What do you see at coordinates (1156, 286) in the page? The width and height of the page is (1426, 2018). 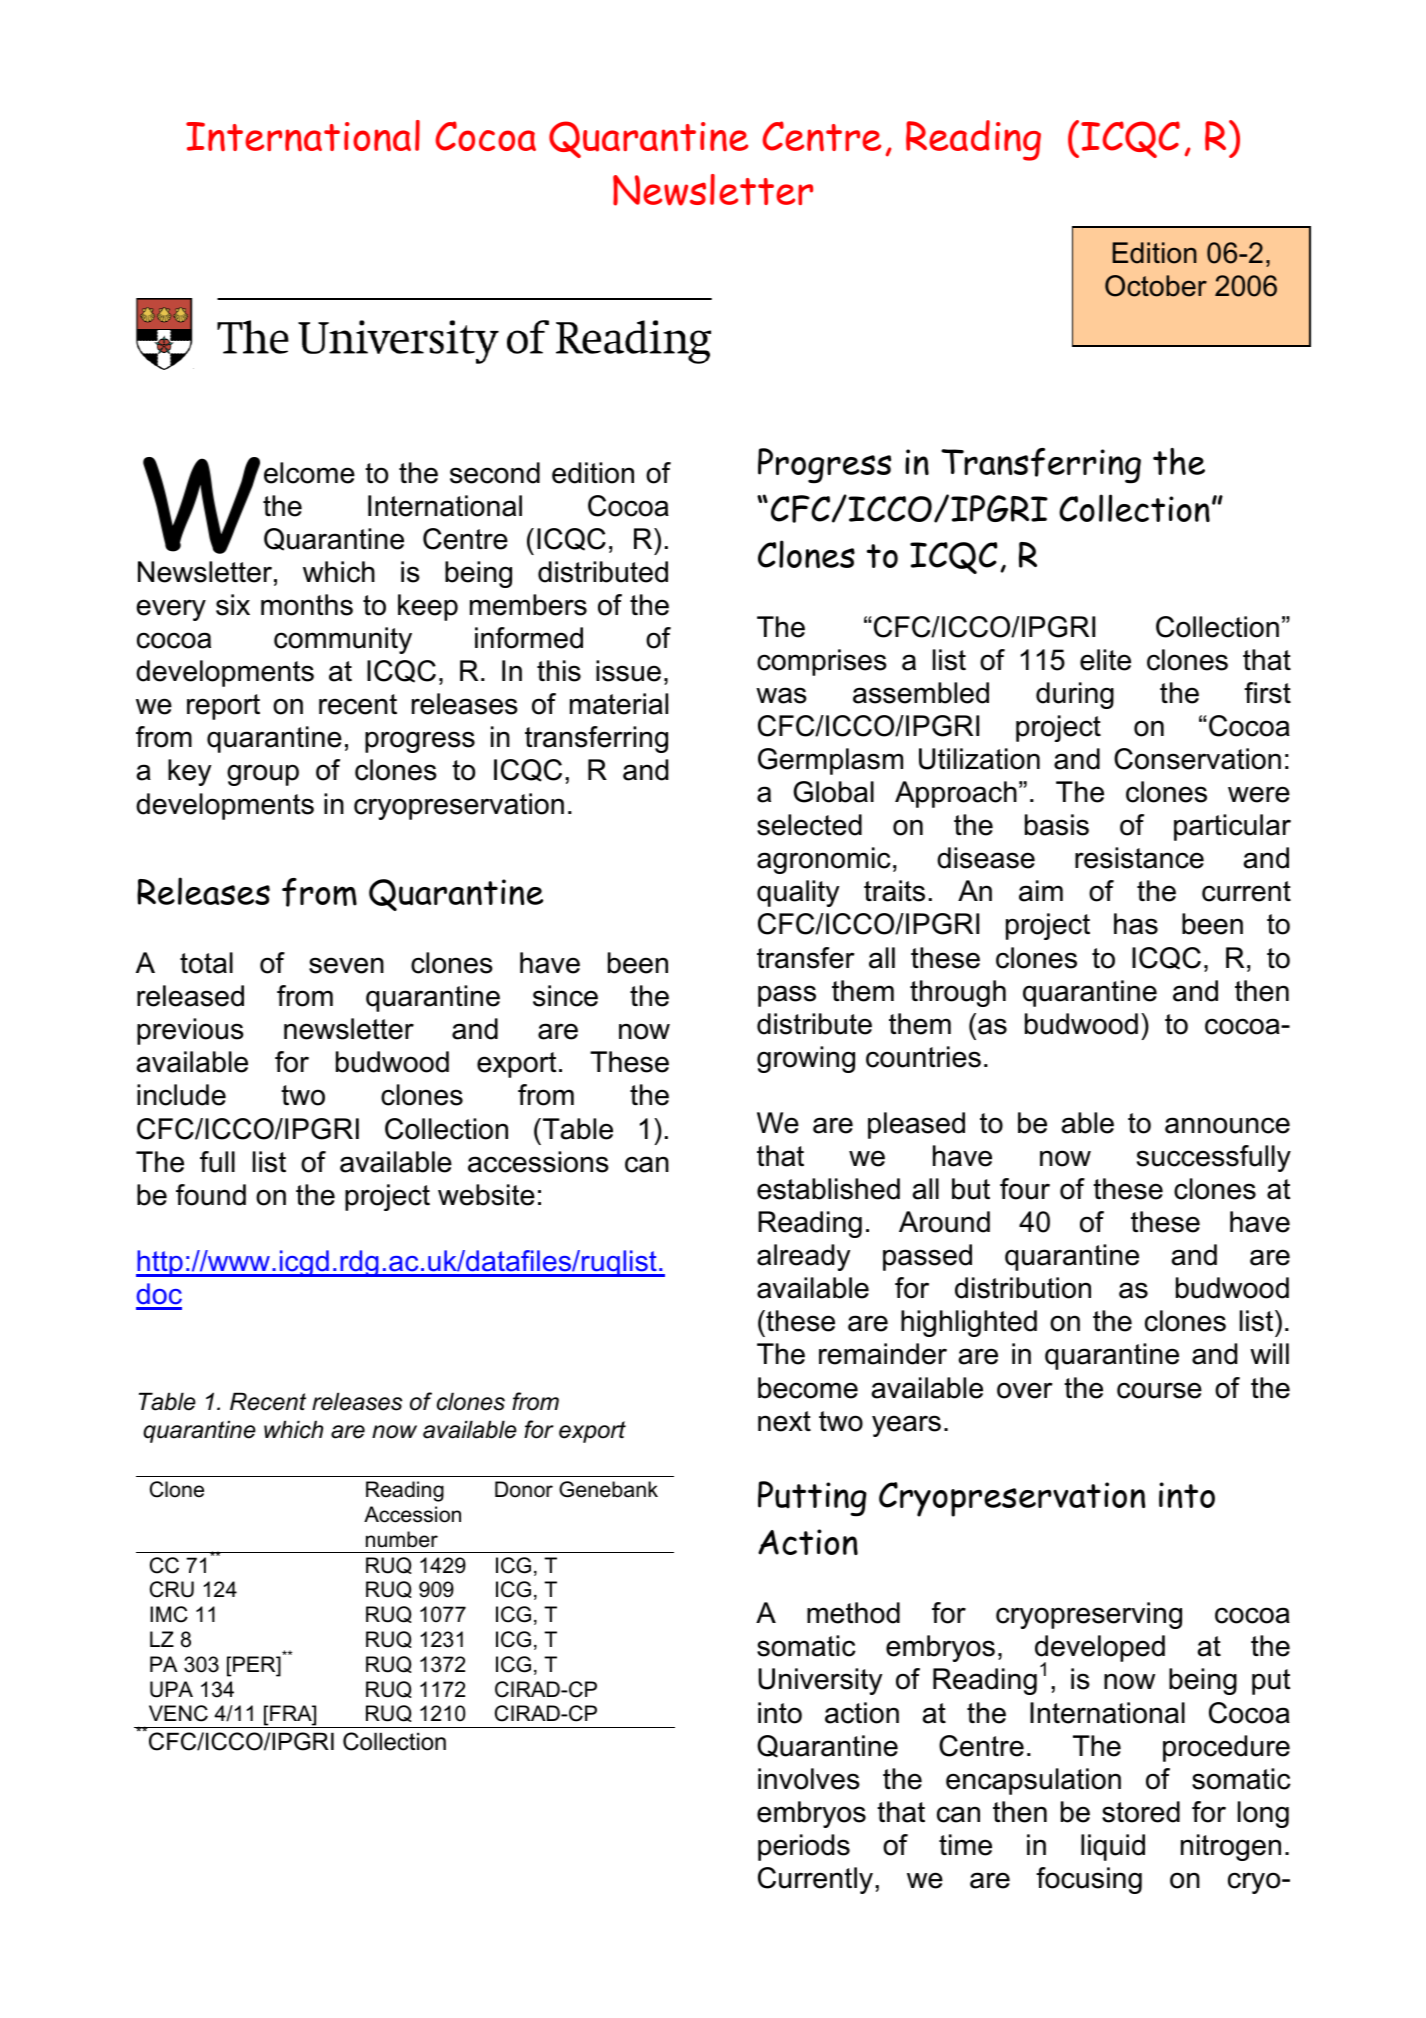 I see `October` at bounding box center [1156, 286].
